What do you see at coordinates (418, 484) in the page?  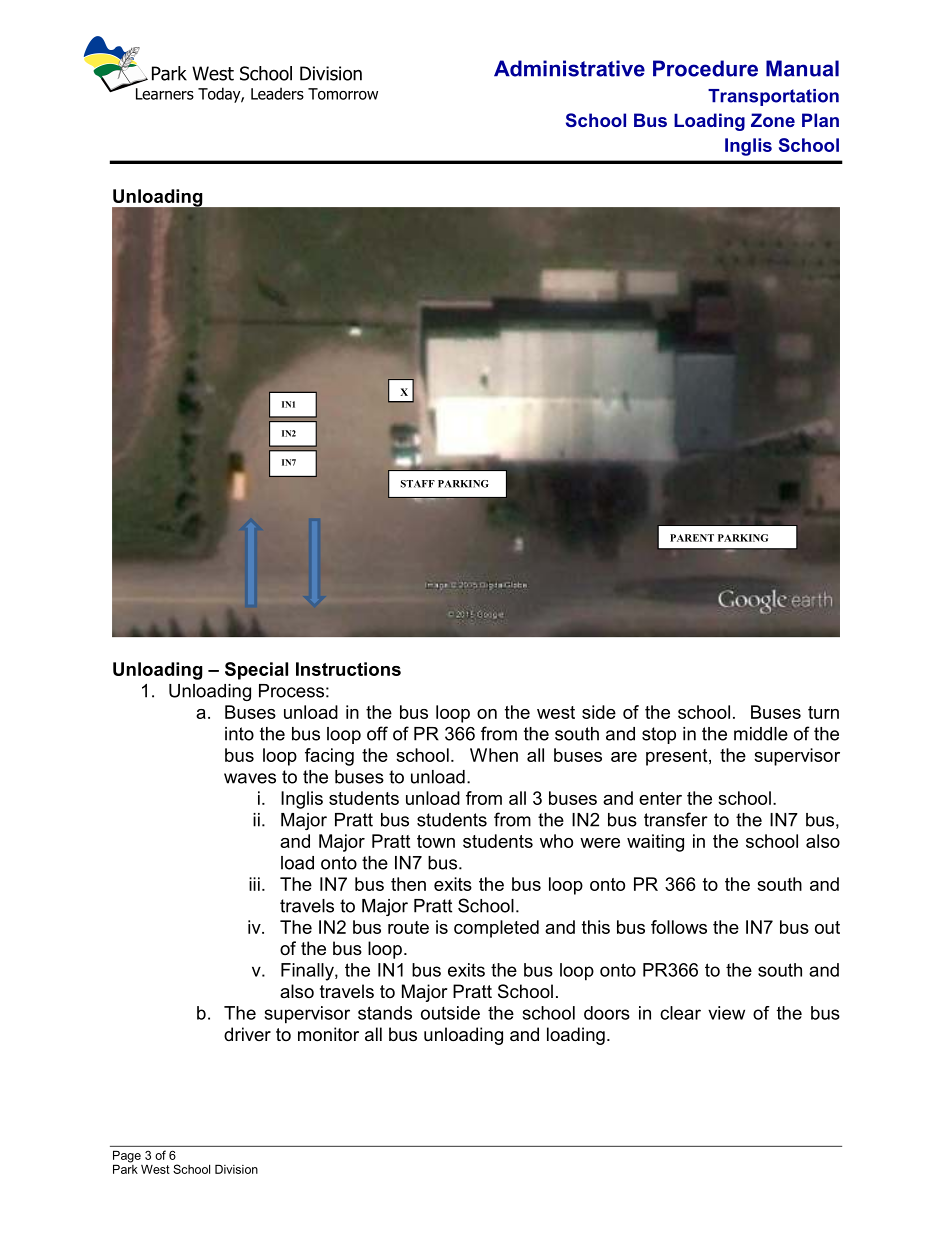 I see `STAFF` at bounding box center [418, 484].
